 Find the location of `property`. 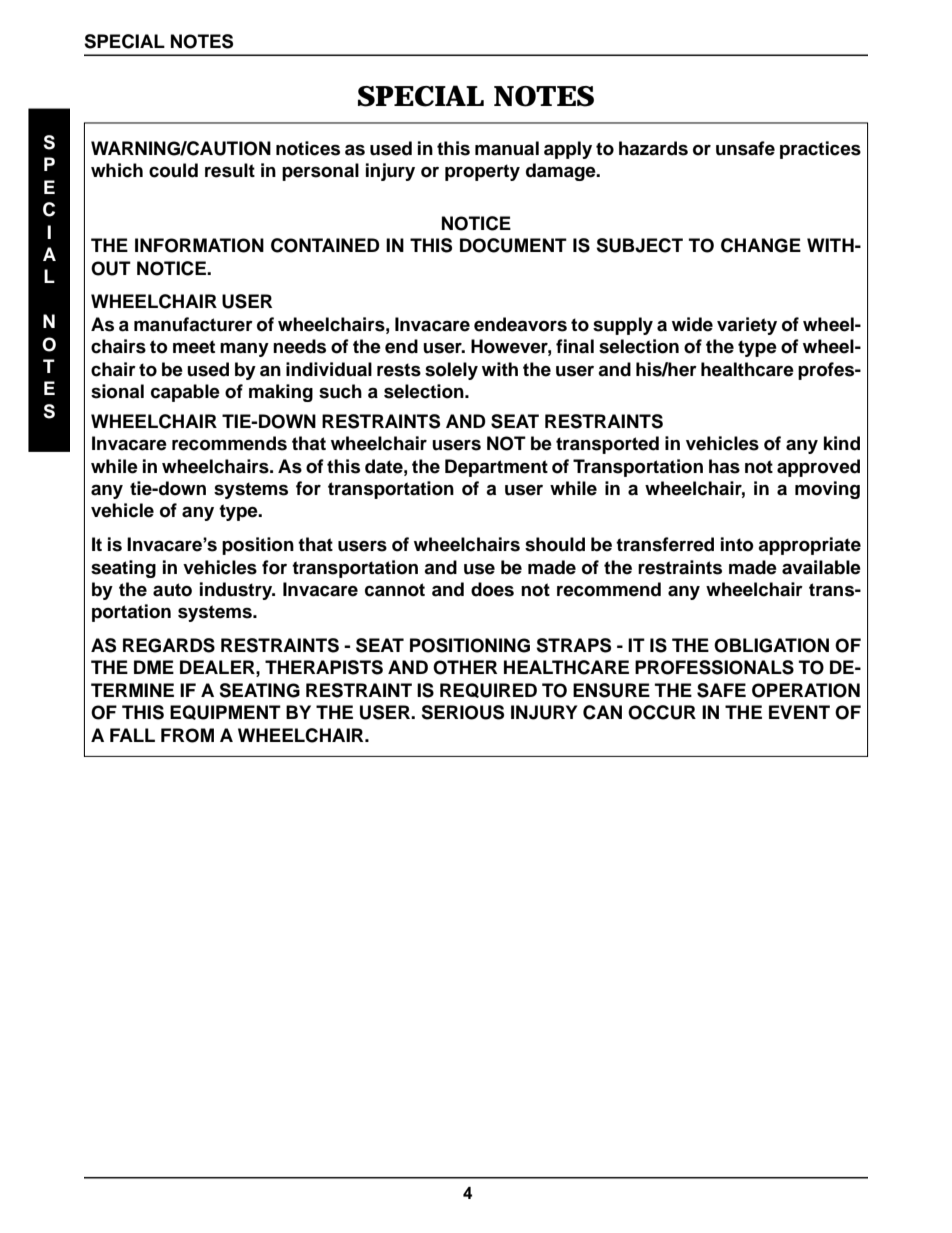

property is located at coordinates (482, 172).
